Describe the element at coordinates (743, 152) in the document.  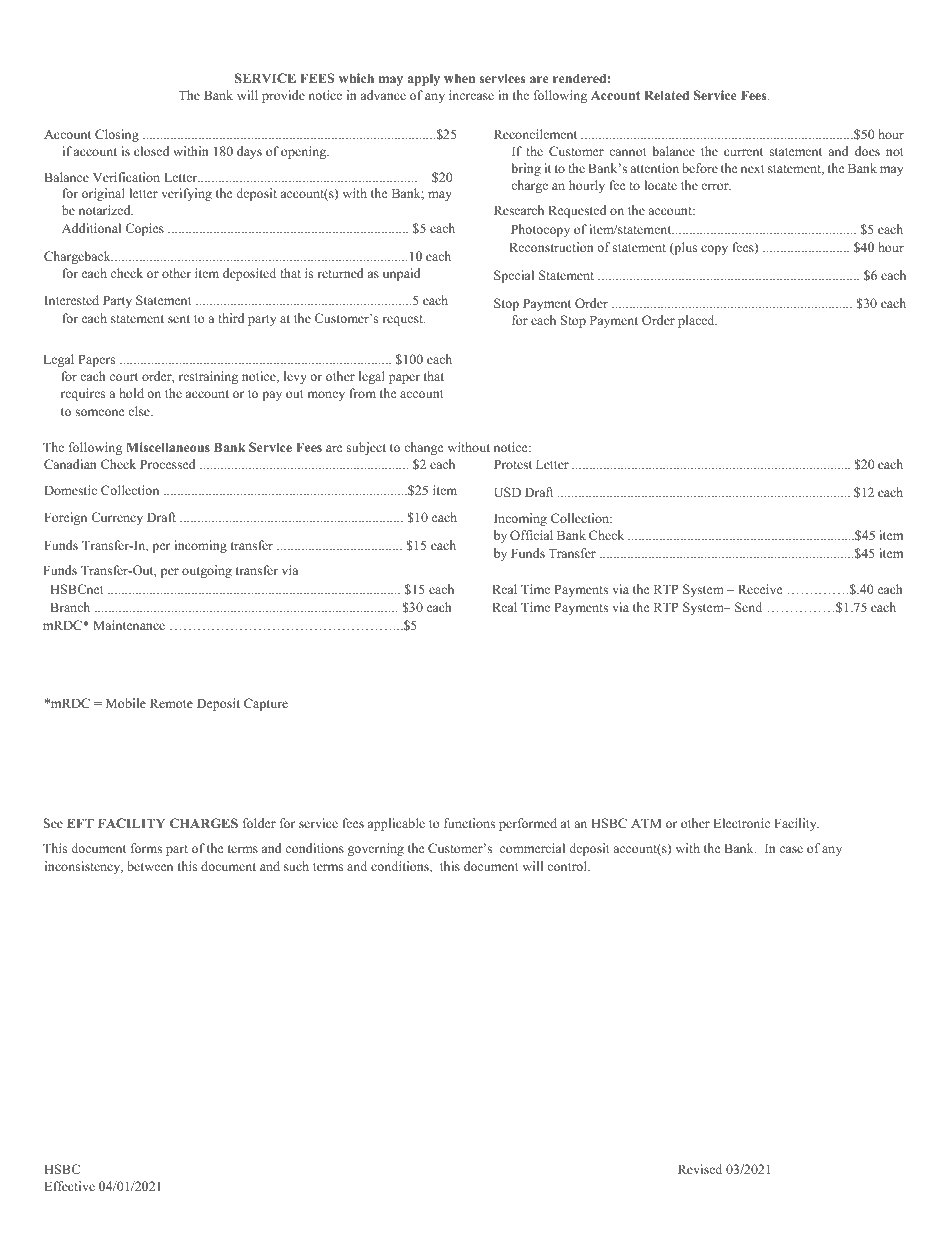
I see `current` at that location.
